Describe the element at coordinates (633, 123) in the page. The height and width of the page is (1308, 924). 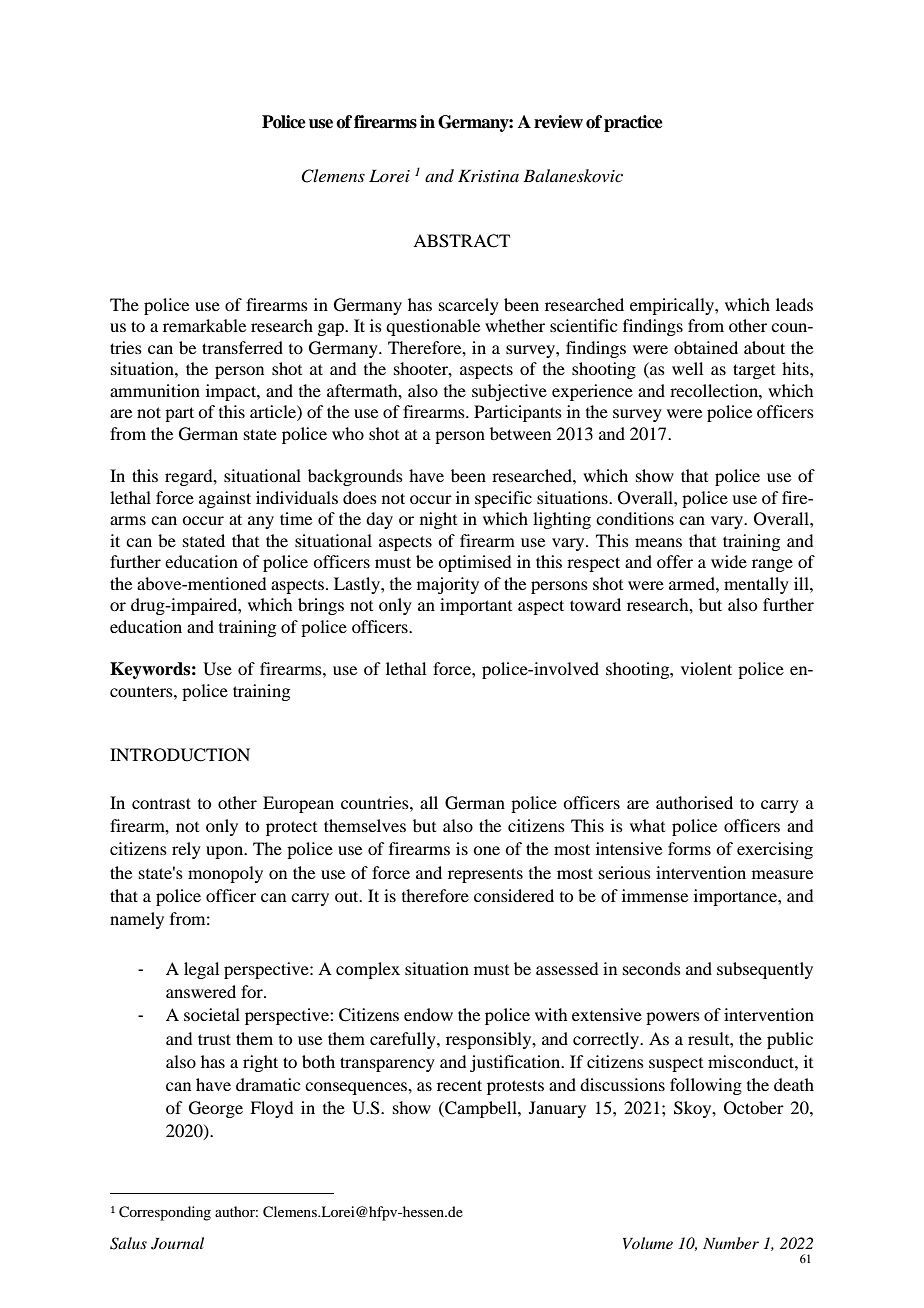
I see `practice` at that location.
